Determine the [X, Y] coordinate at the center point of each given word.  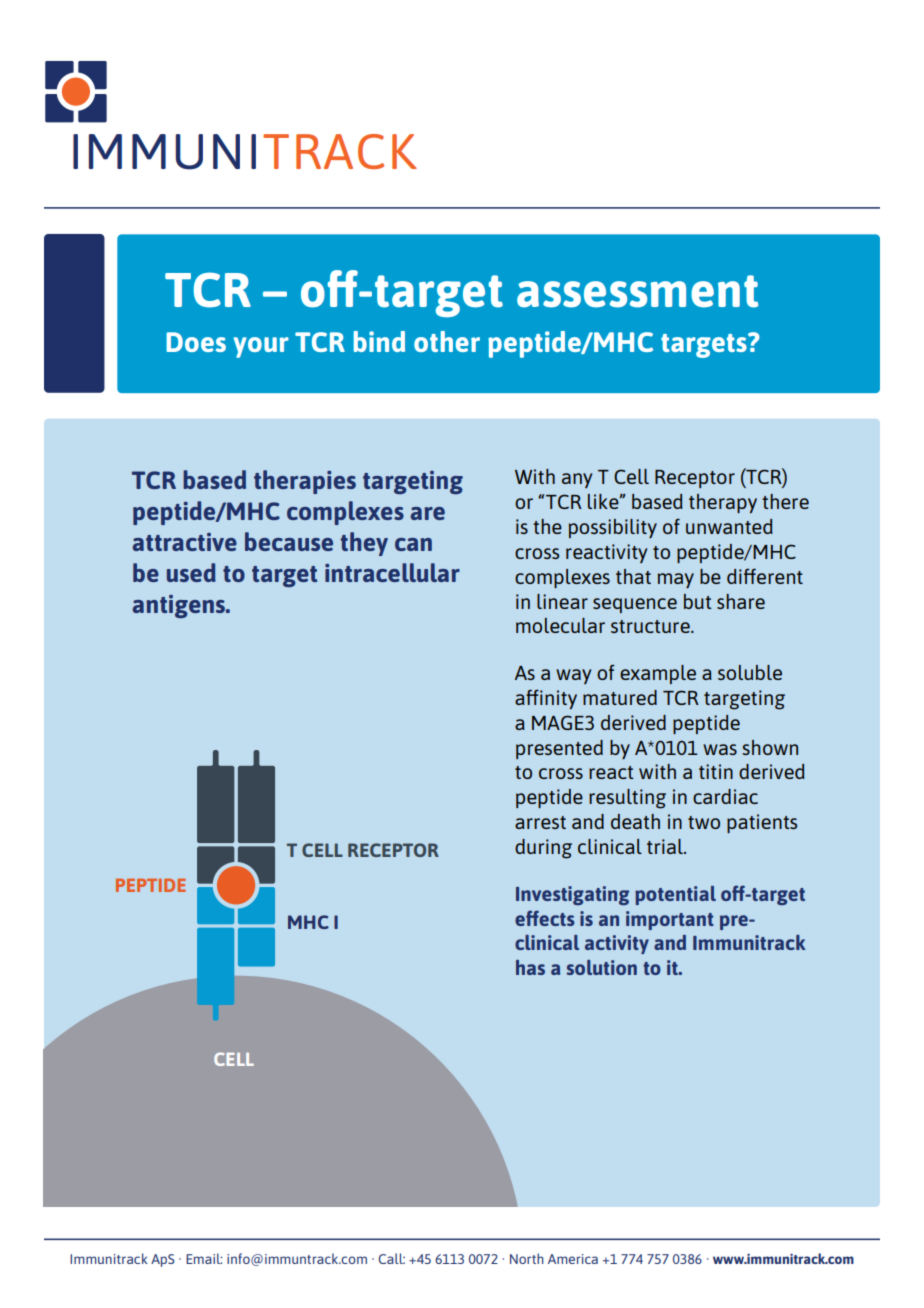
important [670, 920]
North [527, 1258]
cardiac [725, 796]
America [573, 1259]
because [289, 541]
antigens [179, 606]
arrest [540, 822]
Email [204, 1258]
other [447, 341]
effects [545, 918]
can [413, 544]
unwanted [729, 526]
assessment [637, 291]
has [530, 967]
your [261, 347]
